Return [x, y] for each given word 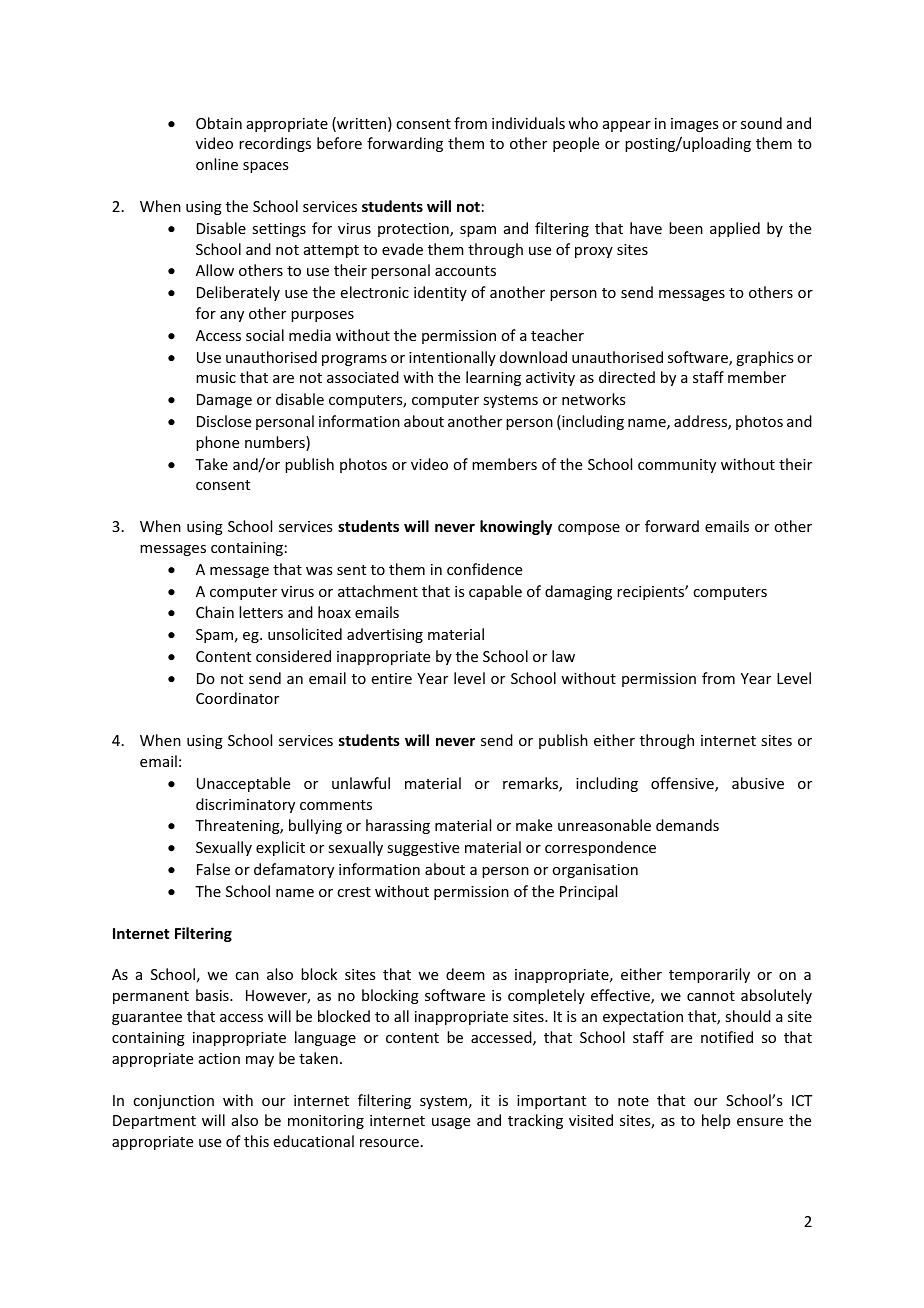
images [694, 125]
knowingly [516, 527]
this [256, 1141]
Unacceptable [243, 784]
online [217, 164]
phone [217, 443]
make [534, 825]
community [677, 466]
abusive [758, 783]
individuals [528, 123]
